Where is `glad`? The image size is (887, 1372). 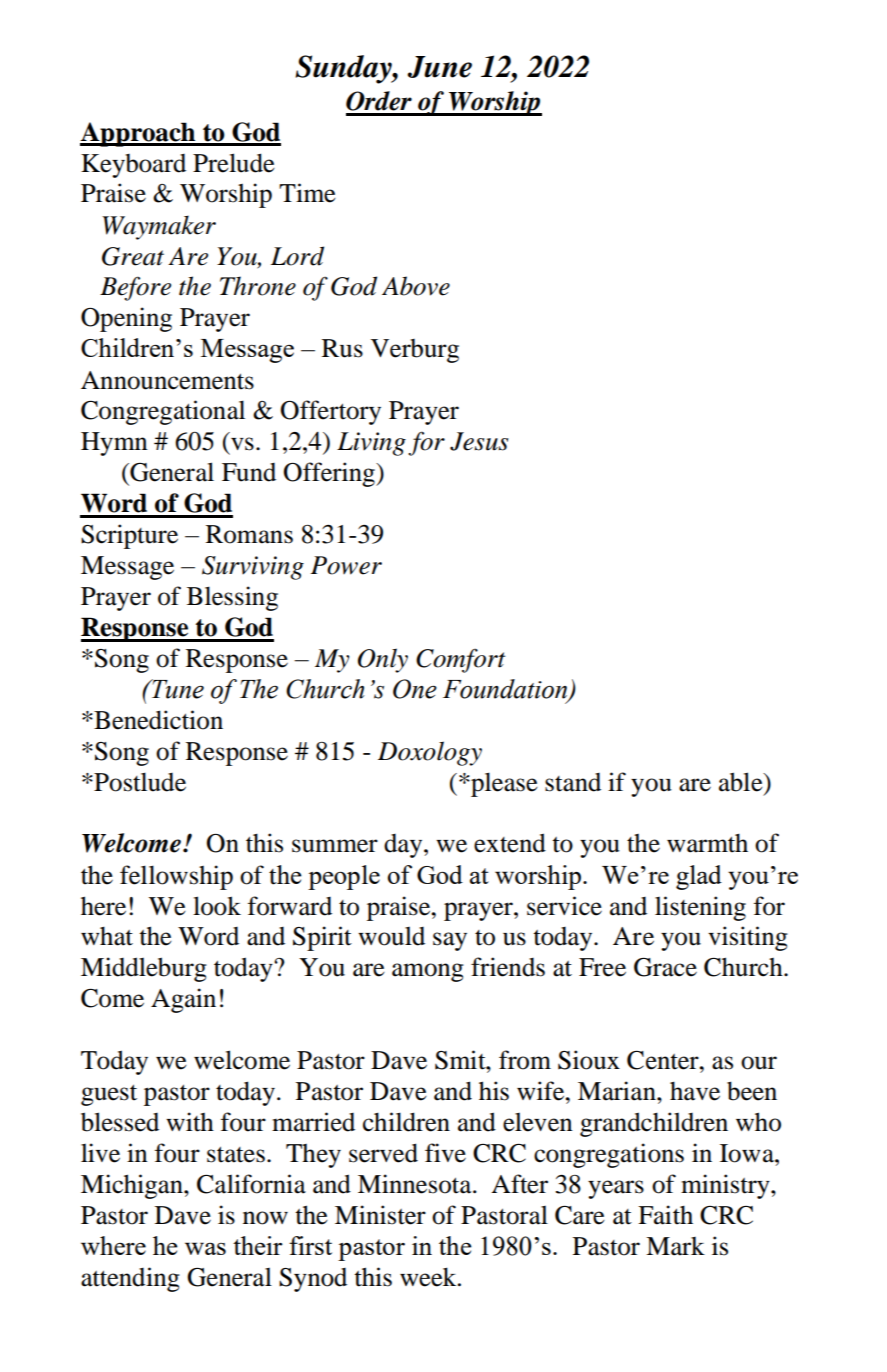
glad is located at coordinates (699, 877).
